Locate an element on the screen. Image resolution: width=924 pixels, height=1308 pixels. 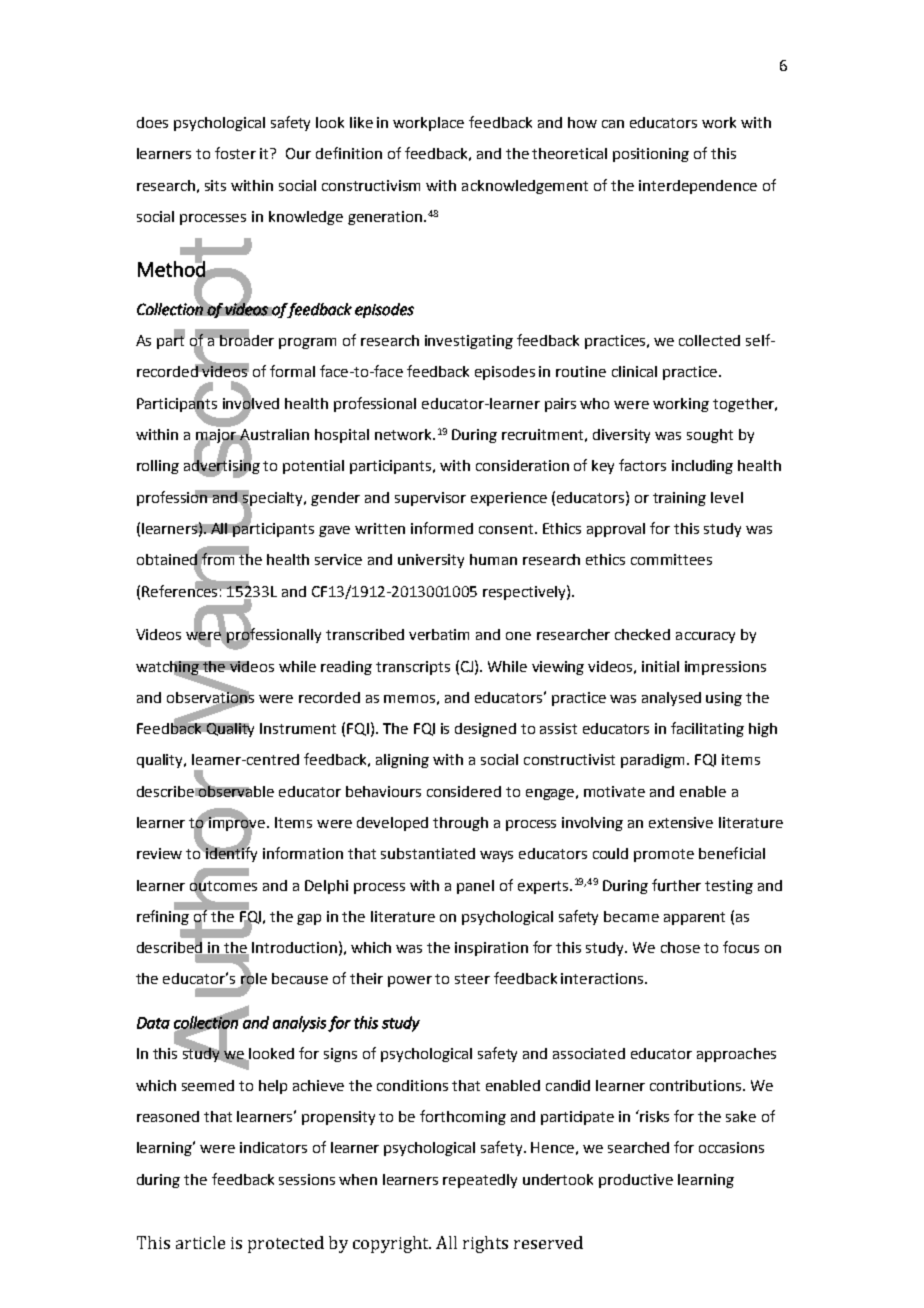
Instrument is located at coordinates (298, 728).
